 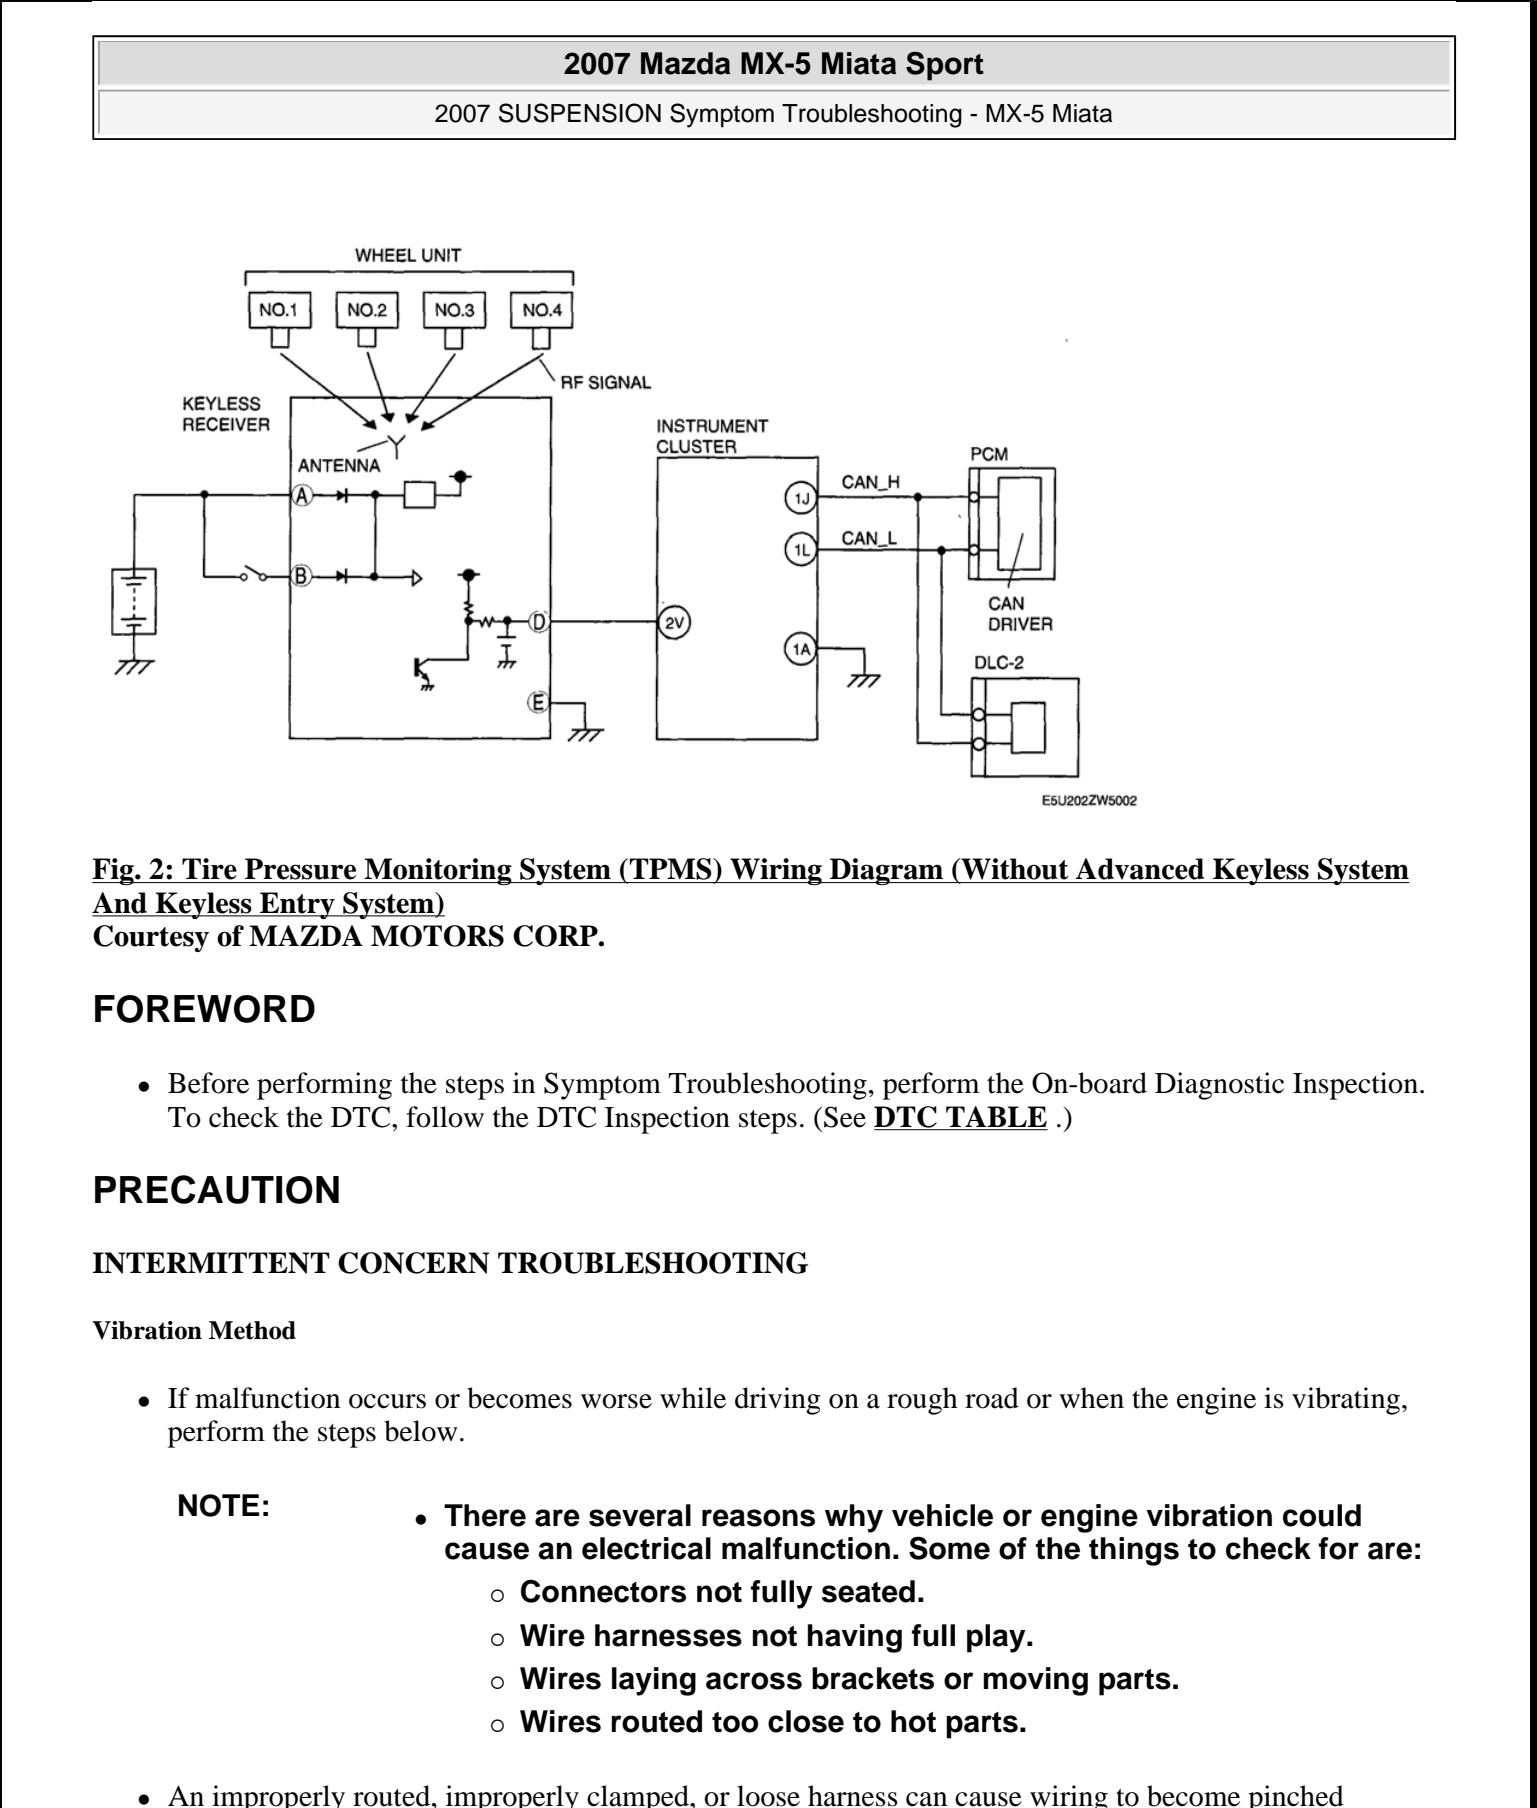 I want to click on Method, so click(x=252, y=1330).
